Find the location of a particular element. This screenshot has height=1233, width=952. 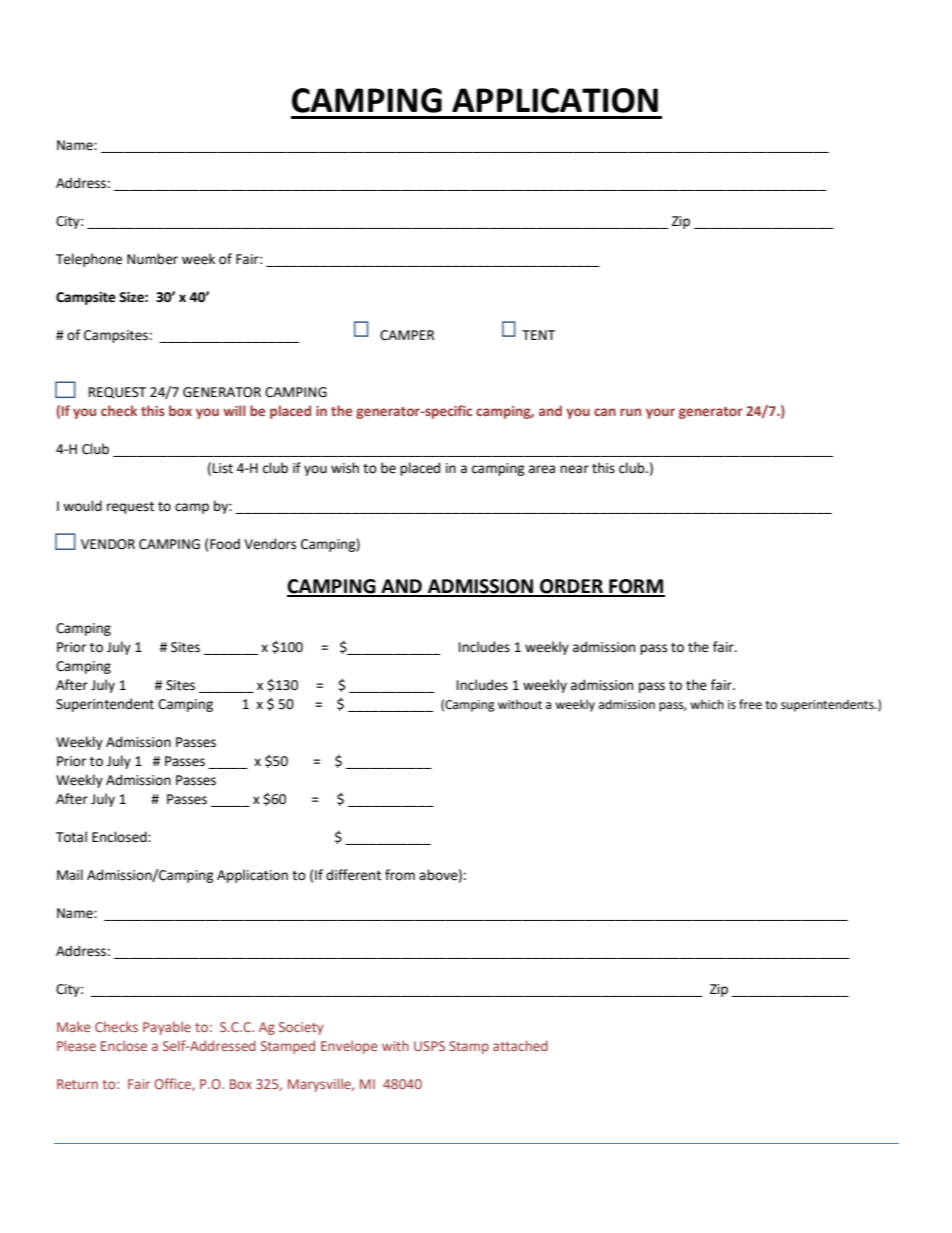

TENT is located at coordinates (538, 335).
